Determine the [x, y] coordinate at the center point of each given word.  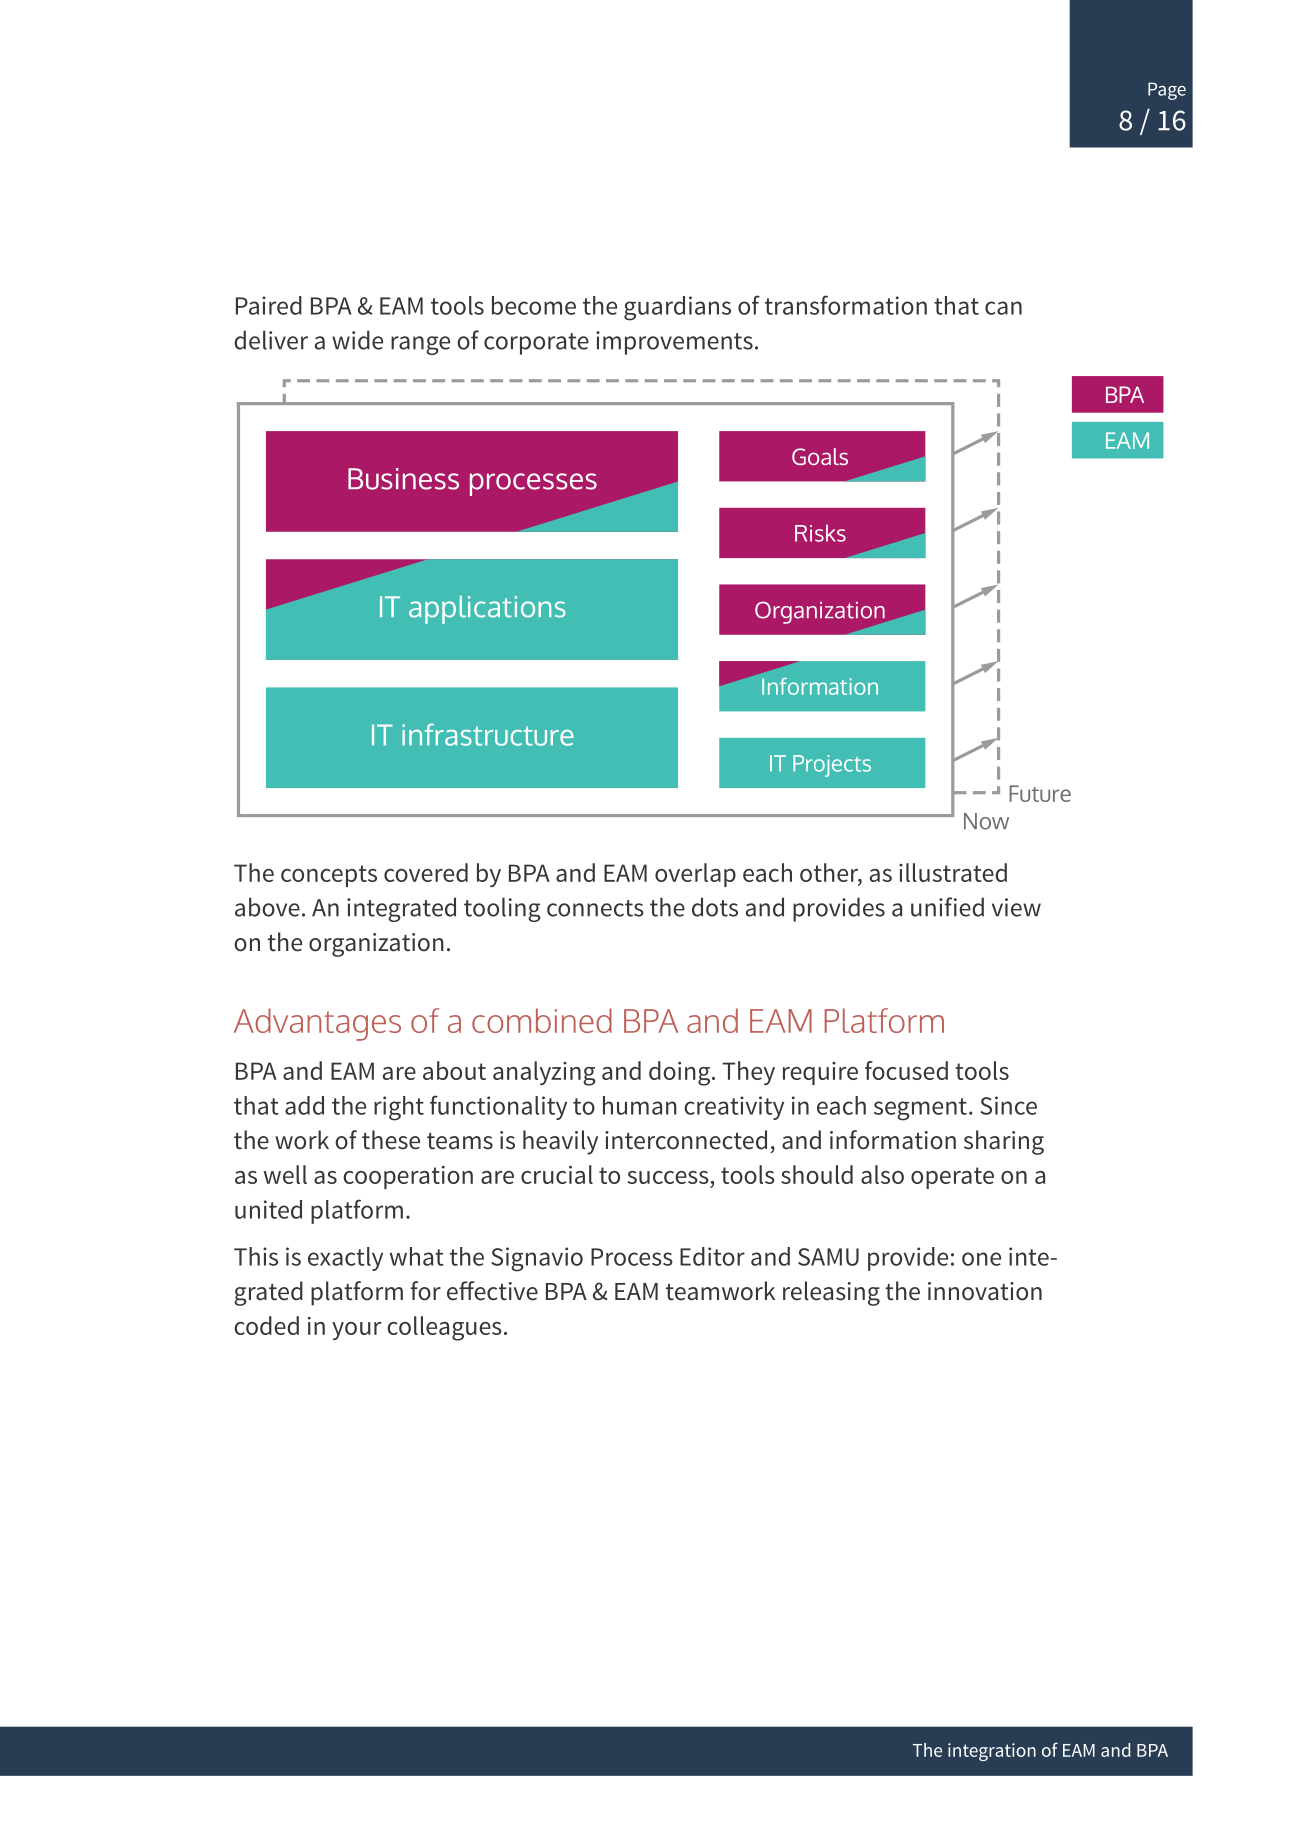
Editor [712, 1256]
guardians [677, 308]
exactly [345, 1259]
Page [1167, 91]
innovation [985, 1291]
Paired [269, 305]
